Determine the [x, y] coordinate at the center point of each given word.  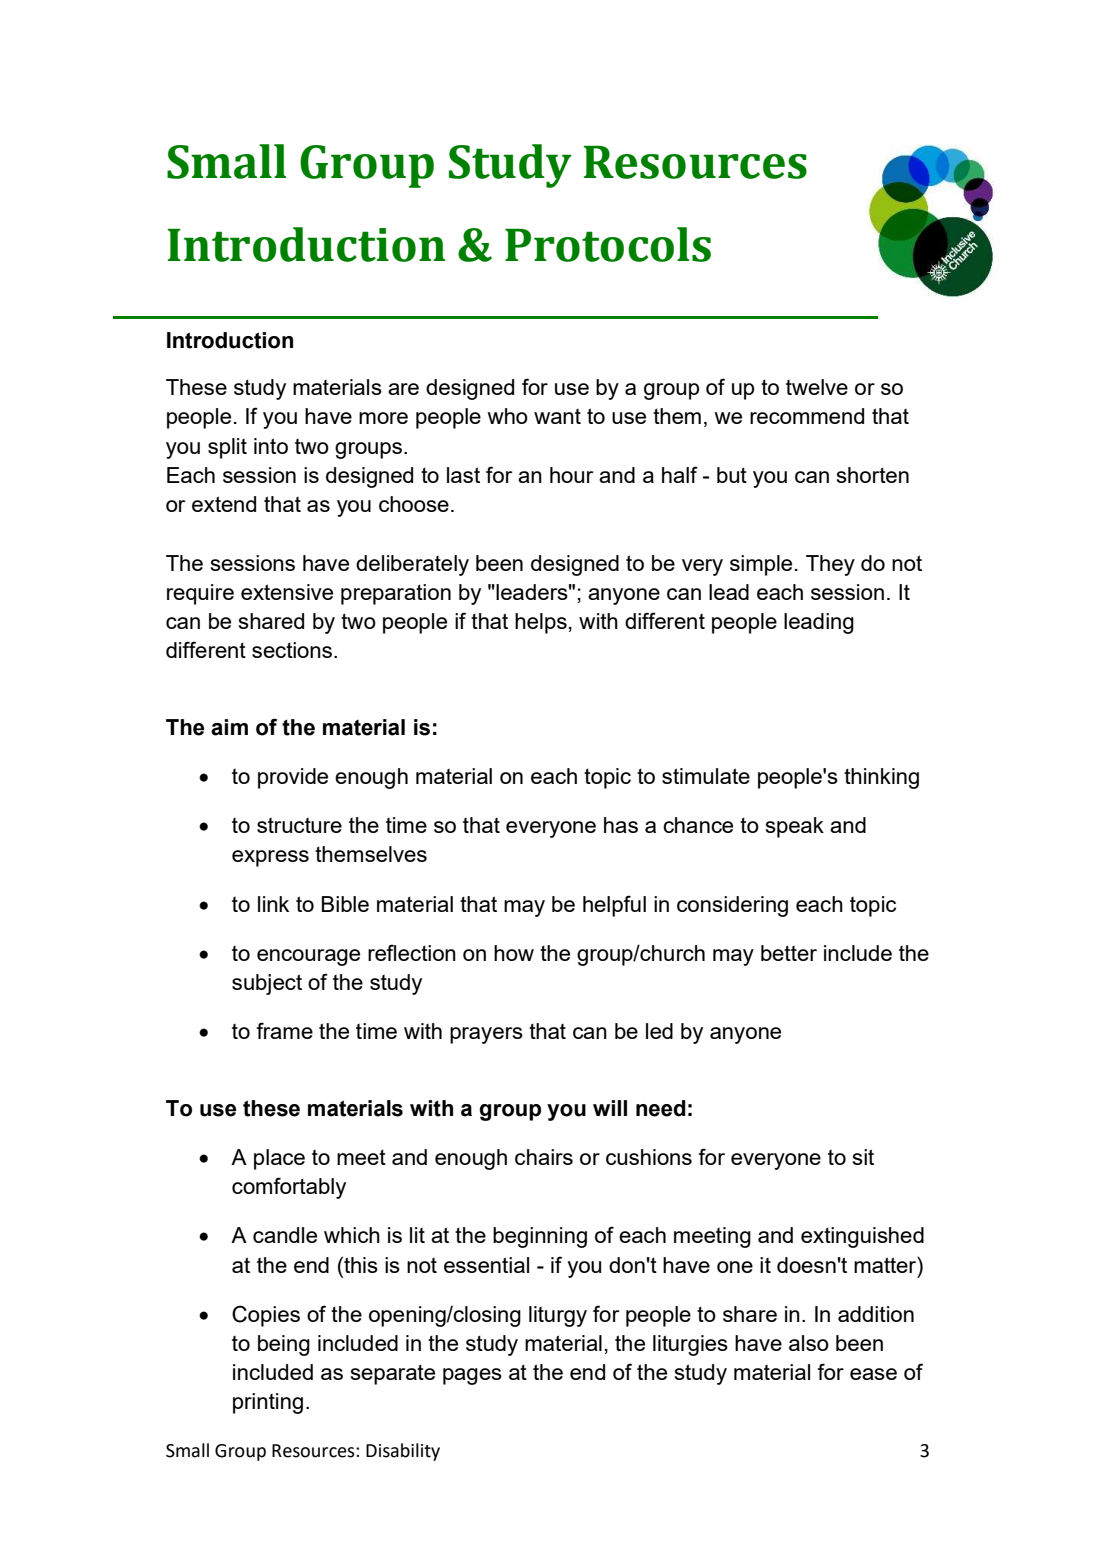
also [809, 1343]
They [830, 565]
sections [292, 650]
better [789, 953]
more [383, 418]
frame [284, 1030]
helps [541, 623]
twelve [817, 387]
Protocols [608, 244]
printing [268, 1403]
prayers [486, 1035]
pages [472, 1376]
